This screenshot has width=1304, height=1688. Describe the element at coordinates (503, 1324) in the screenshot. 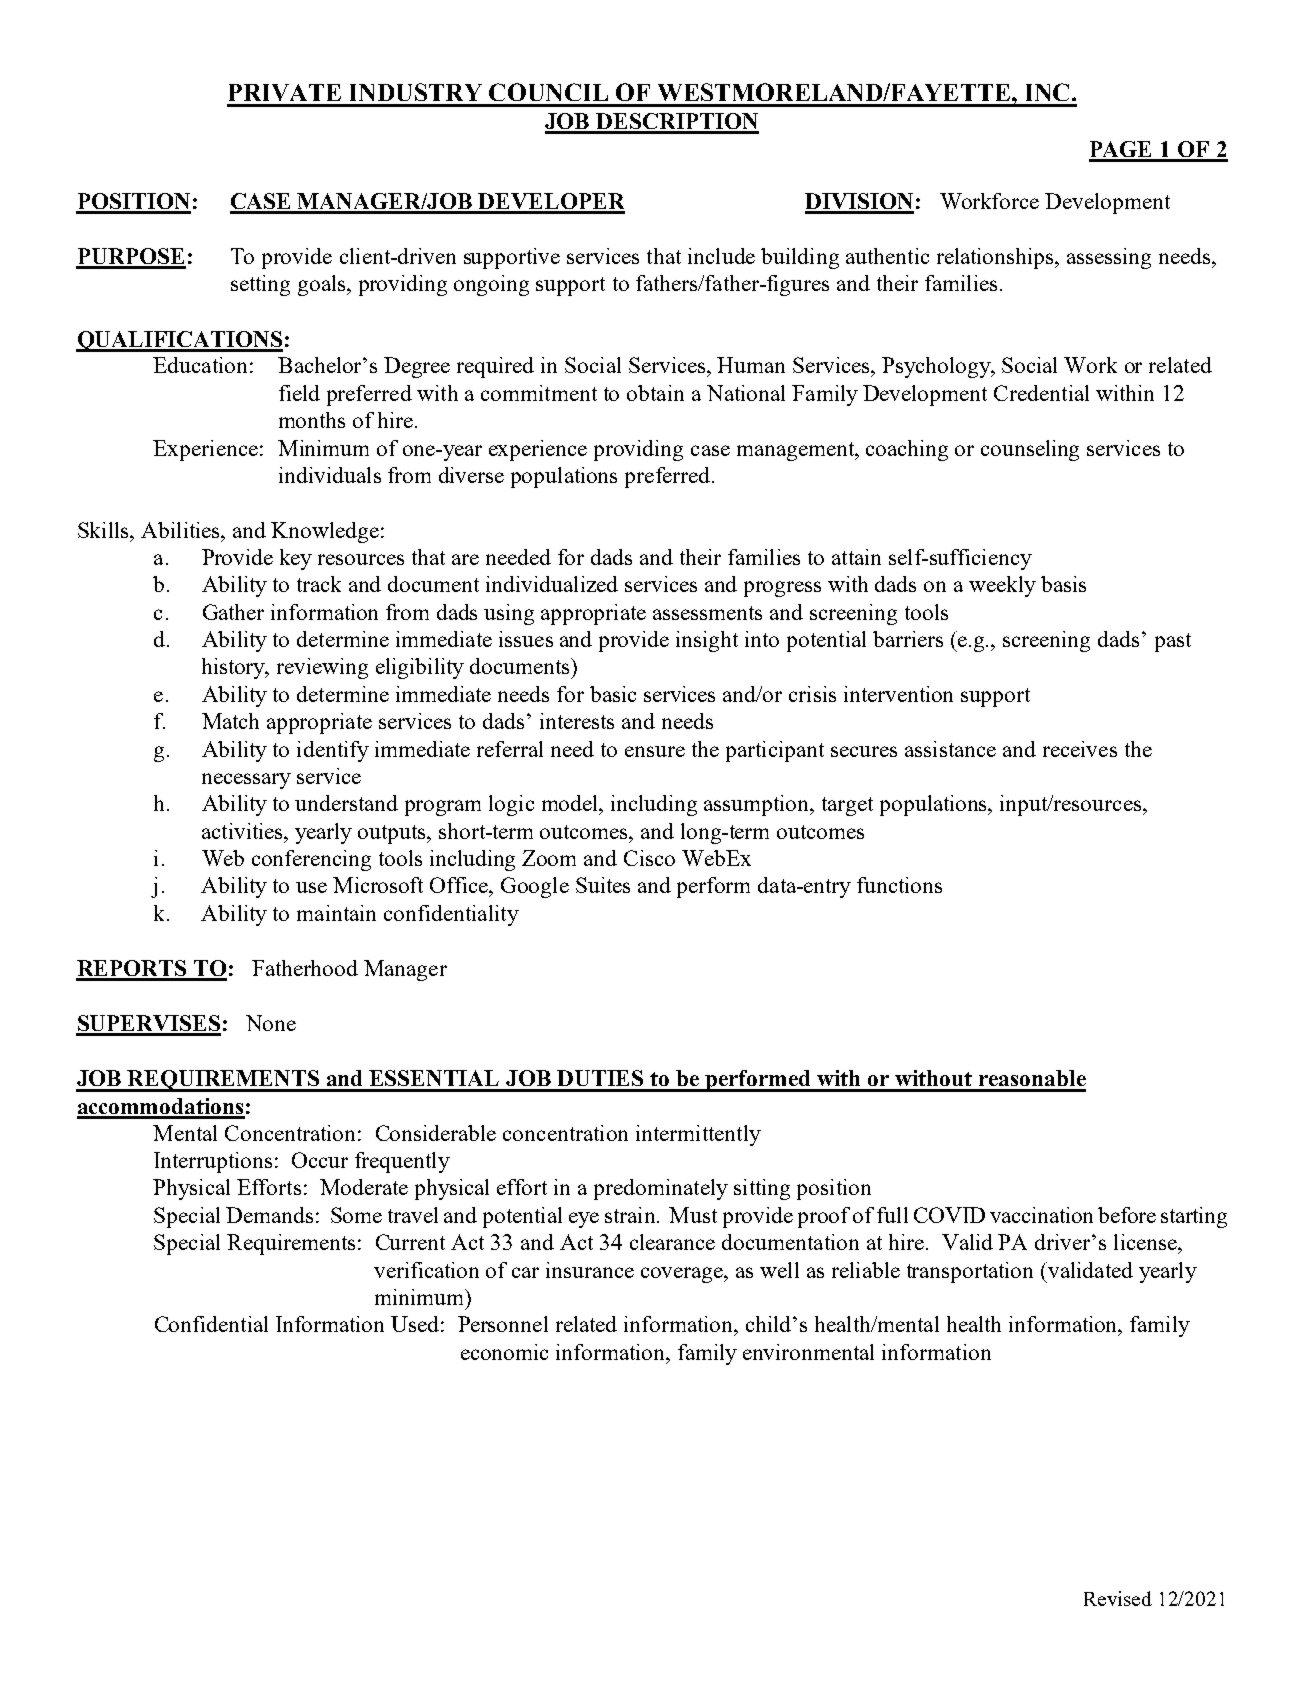

I see `Personnel` at that location.
